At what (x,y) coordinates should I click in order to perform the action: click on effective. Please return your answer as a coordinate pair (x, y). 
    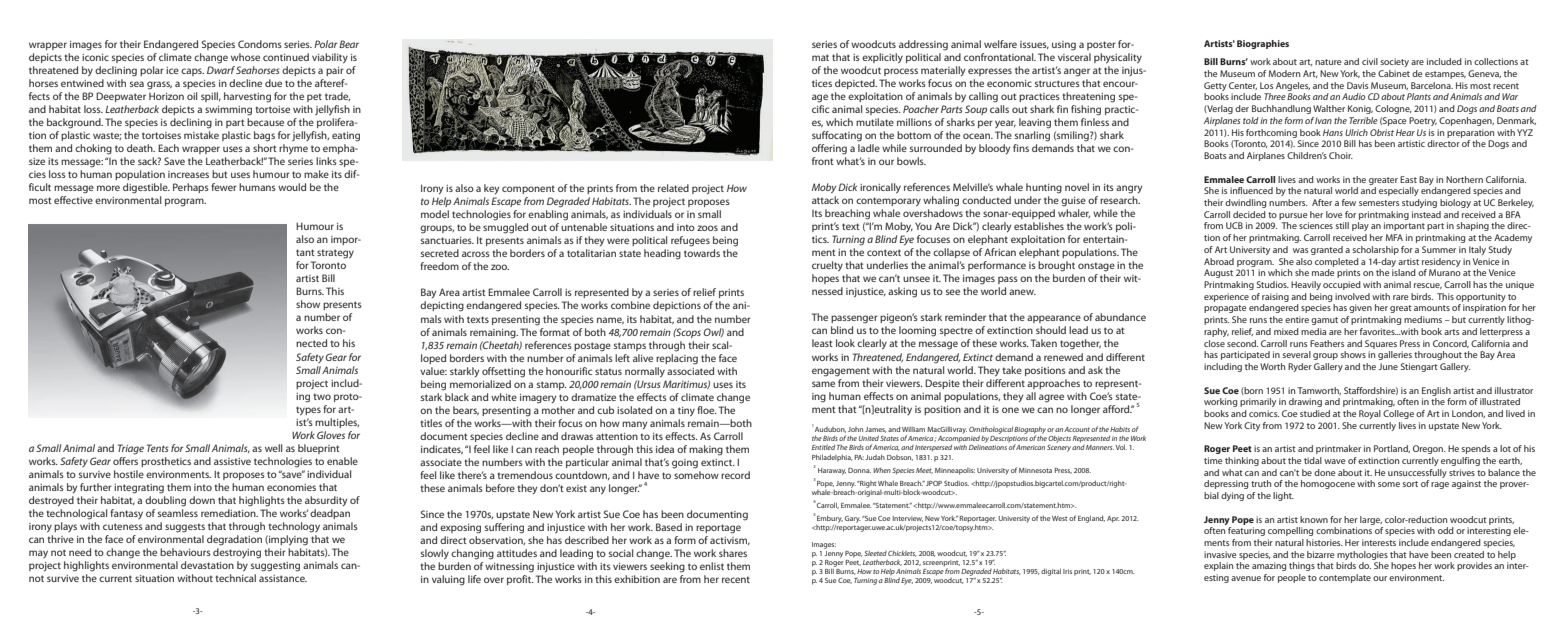
    Looking at the image, I should click on (73, 200).
